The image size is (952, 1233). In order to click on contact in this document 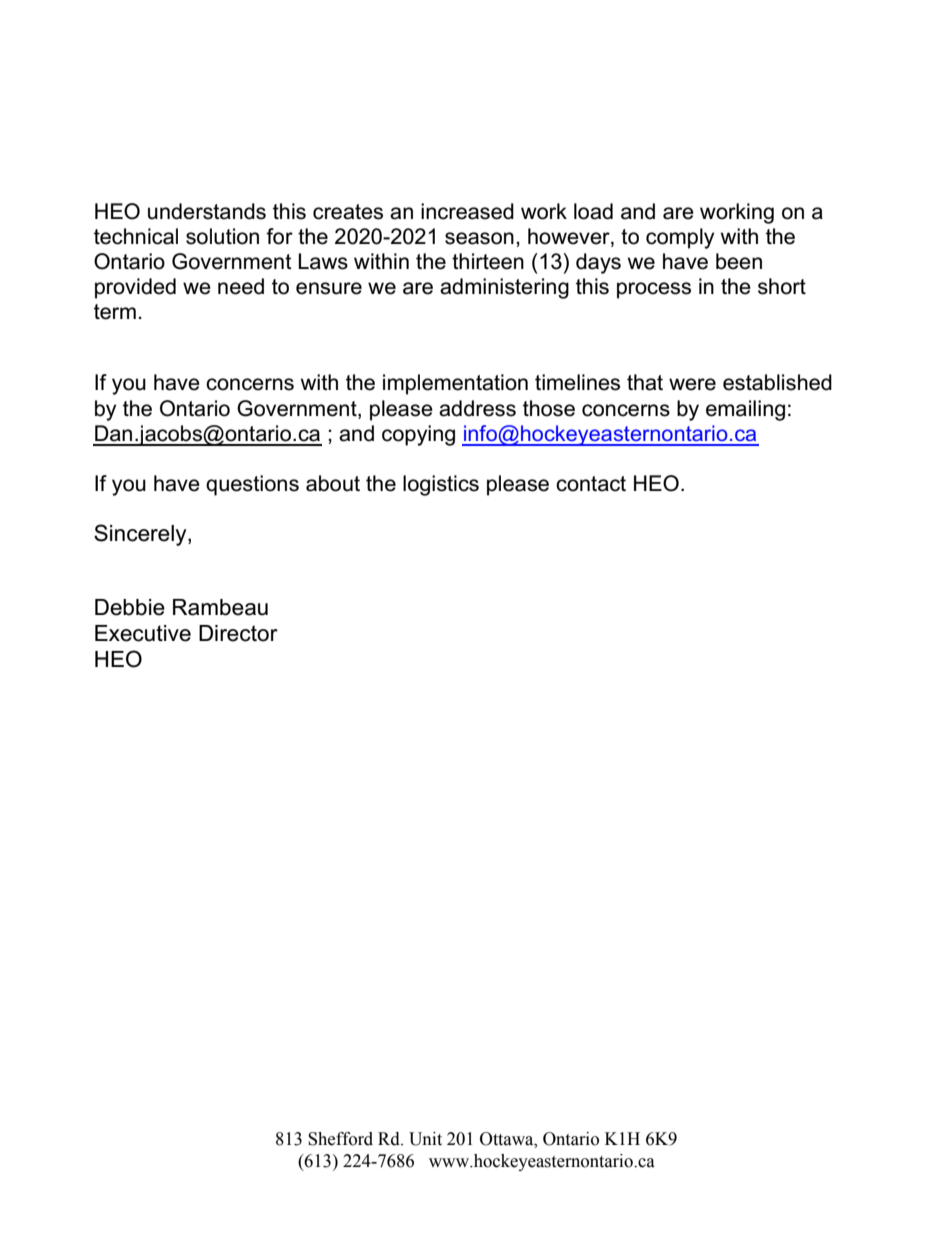, I will do `click(591, 484)`.
